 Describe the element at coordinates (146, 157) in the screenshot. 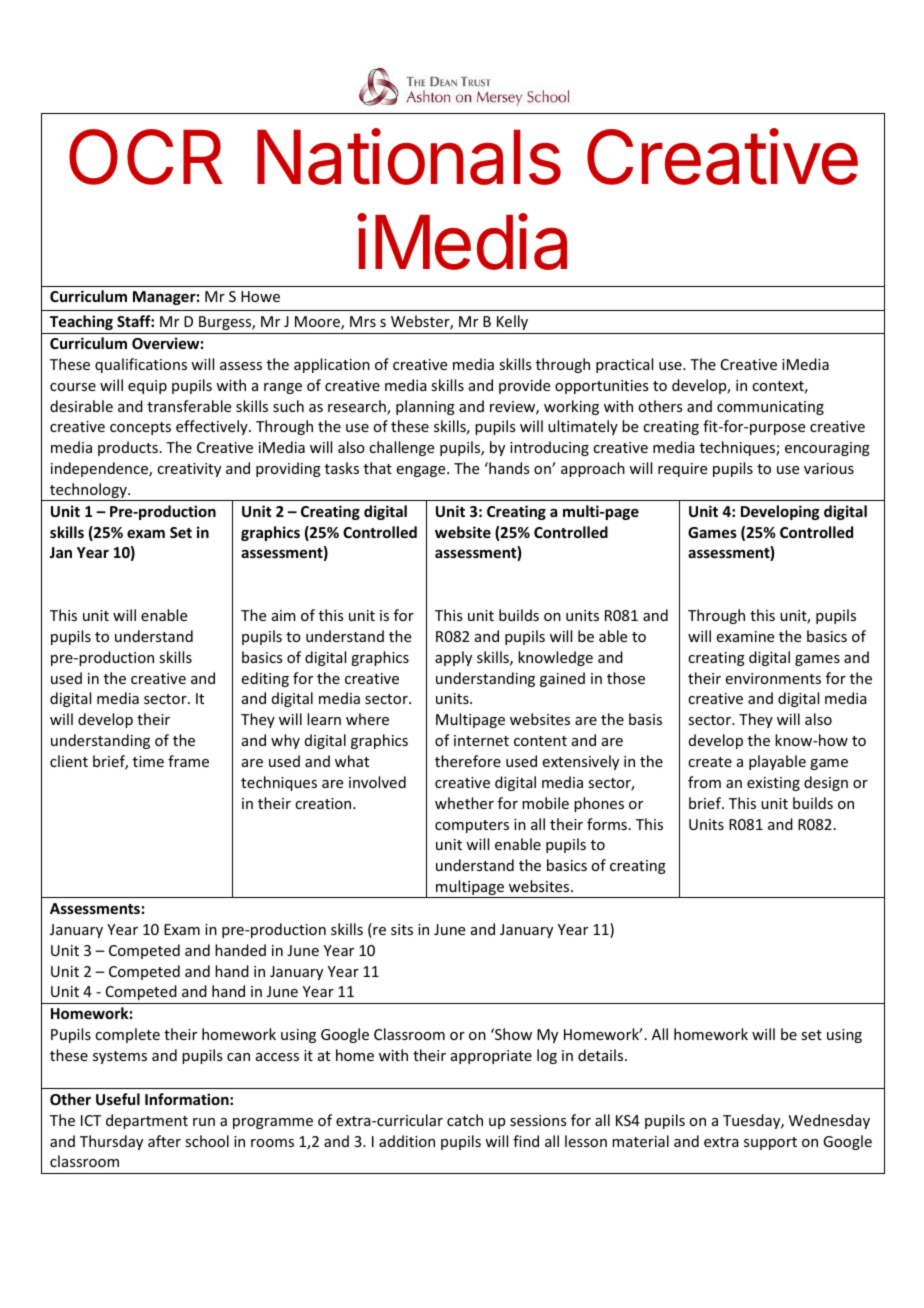

I see `OCR` at that location.
